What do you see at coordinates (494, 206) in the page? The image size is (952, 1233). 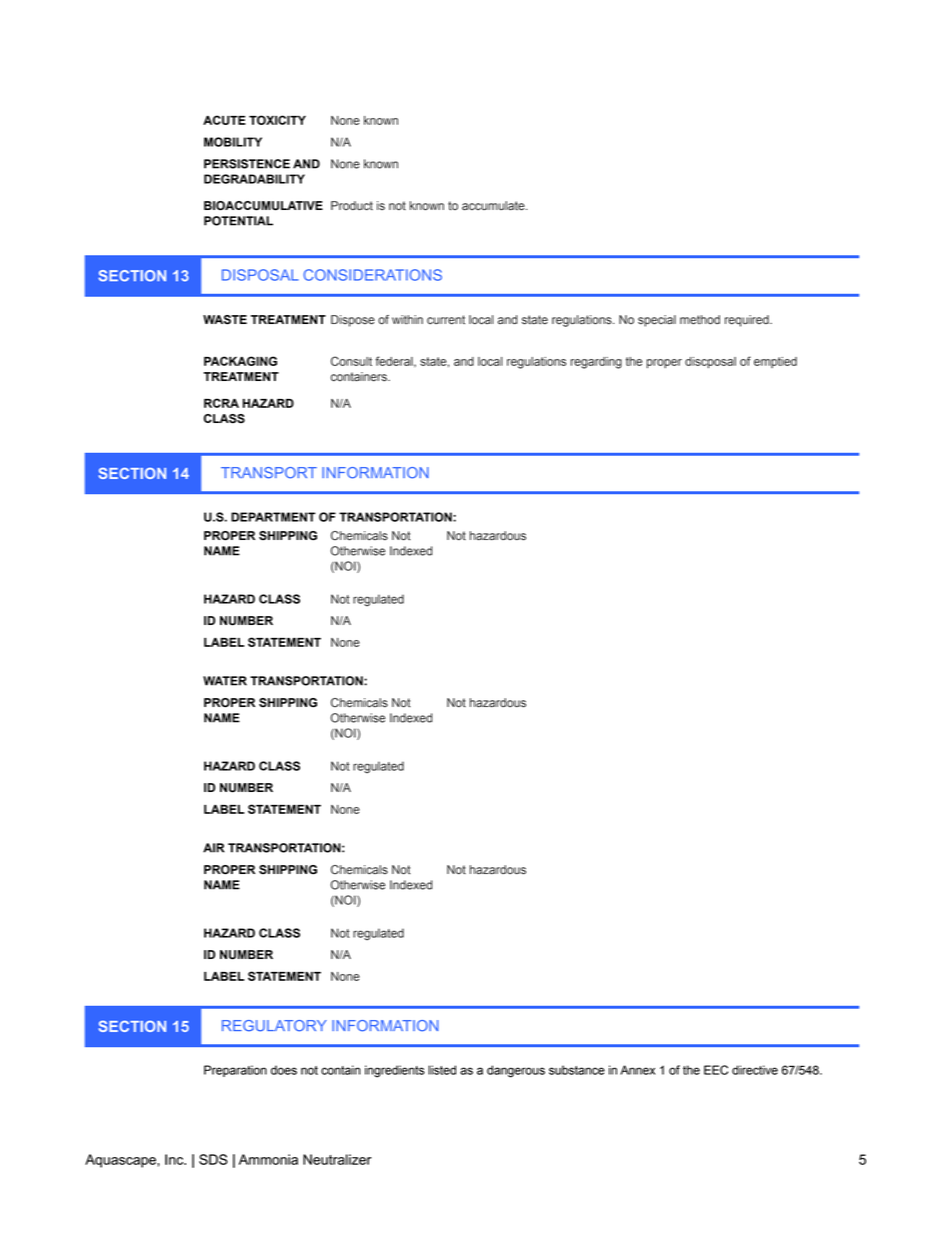 I see `accumulate` at bounding box center [494, 206].
